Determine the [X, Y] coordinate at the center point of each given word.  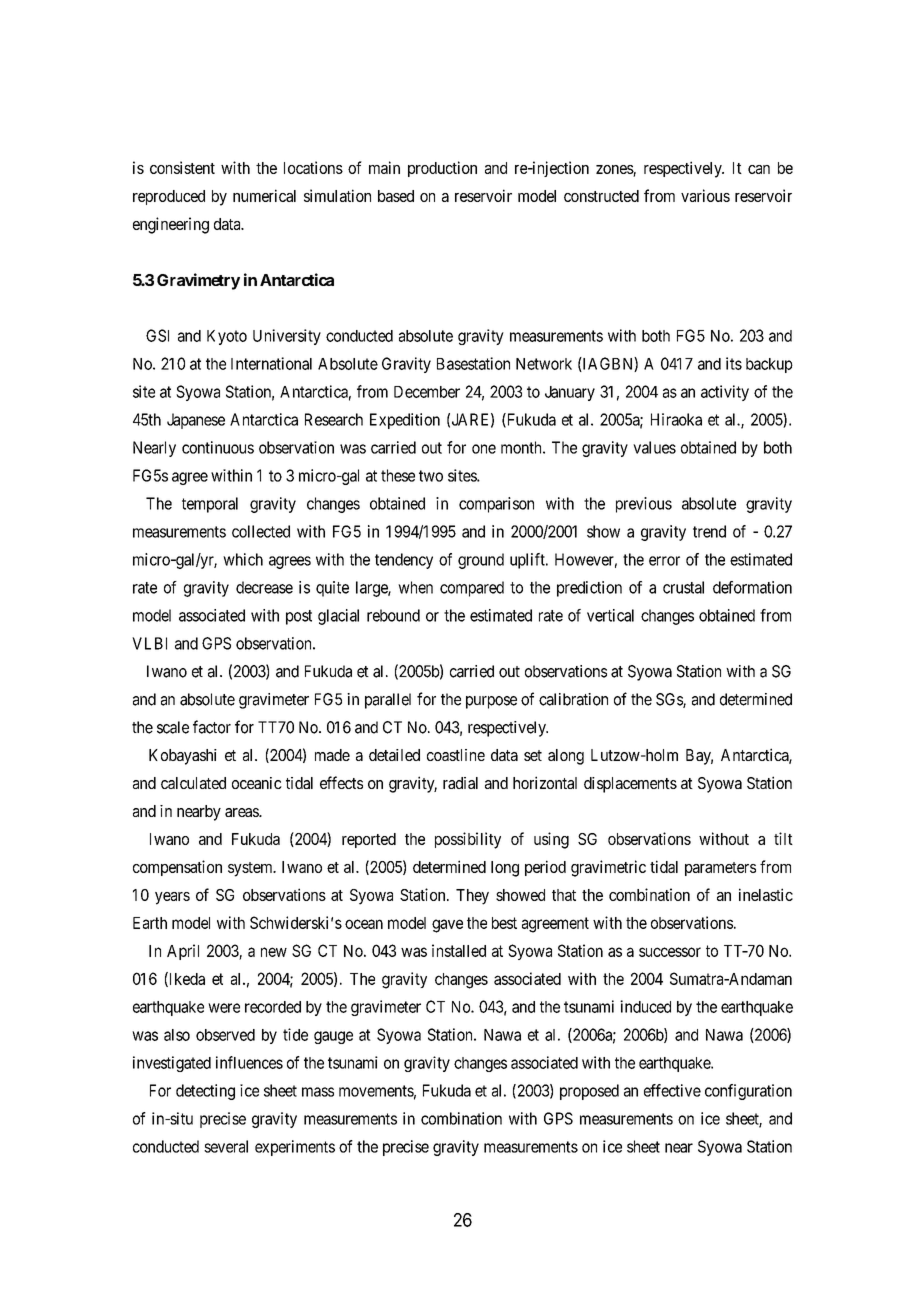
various [705, 195]
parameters [720, 869]
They [472, 897]
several [226, 1146]
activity [725, 393]
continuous [218, 447]
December [427, 392]
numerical [264, 195]
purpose [491, 702]
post [299, 617]
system [251, 869]
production [442, 169]
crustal [683, 587]
